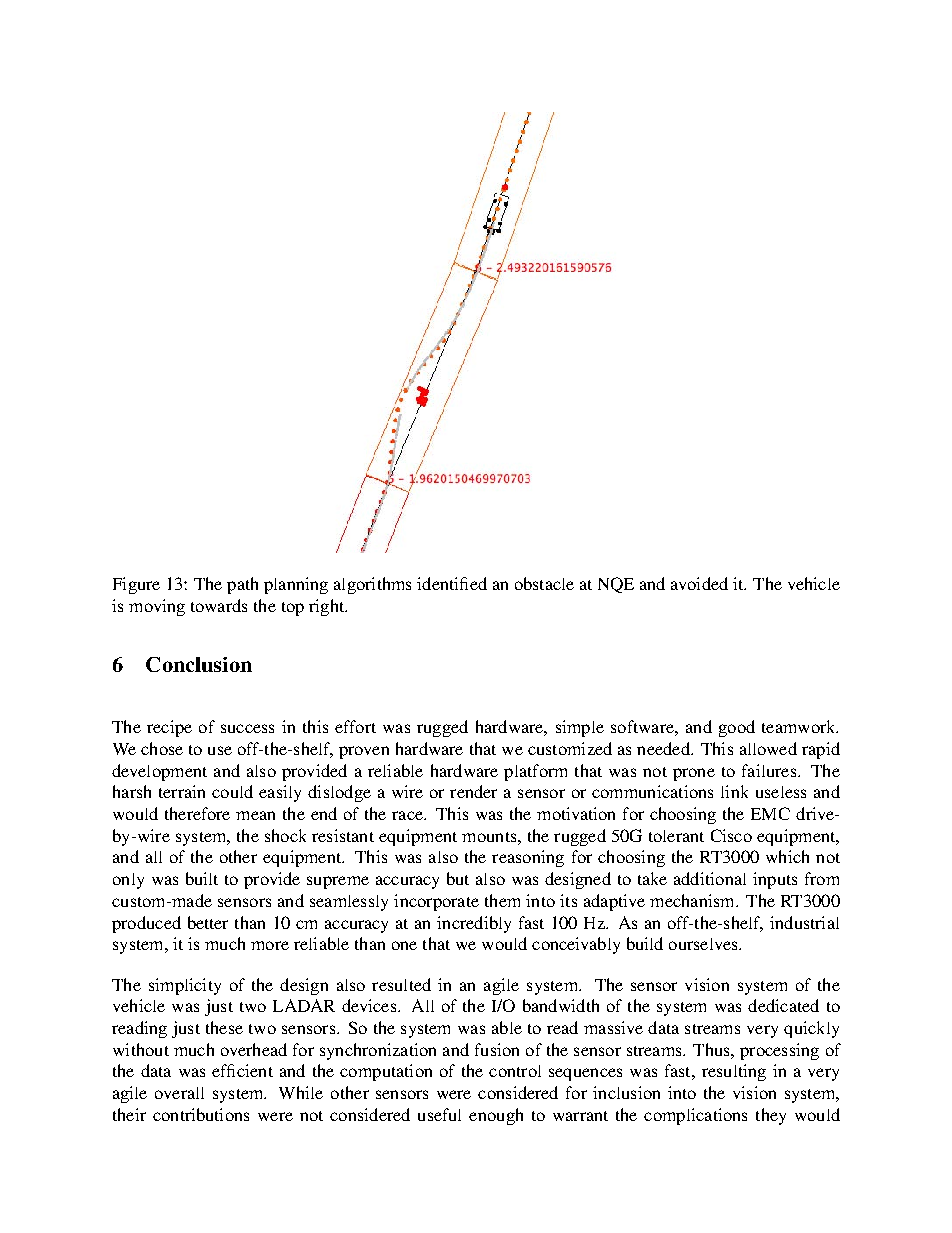 The width and height of the image is (952, 1233). Describe the element at coordinates (401, 984) in the image. I see `resulted` at that location.
